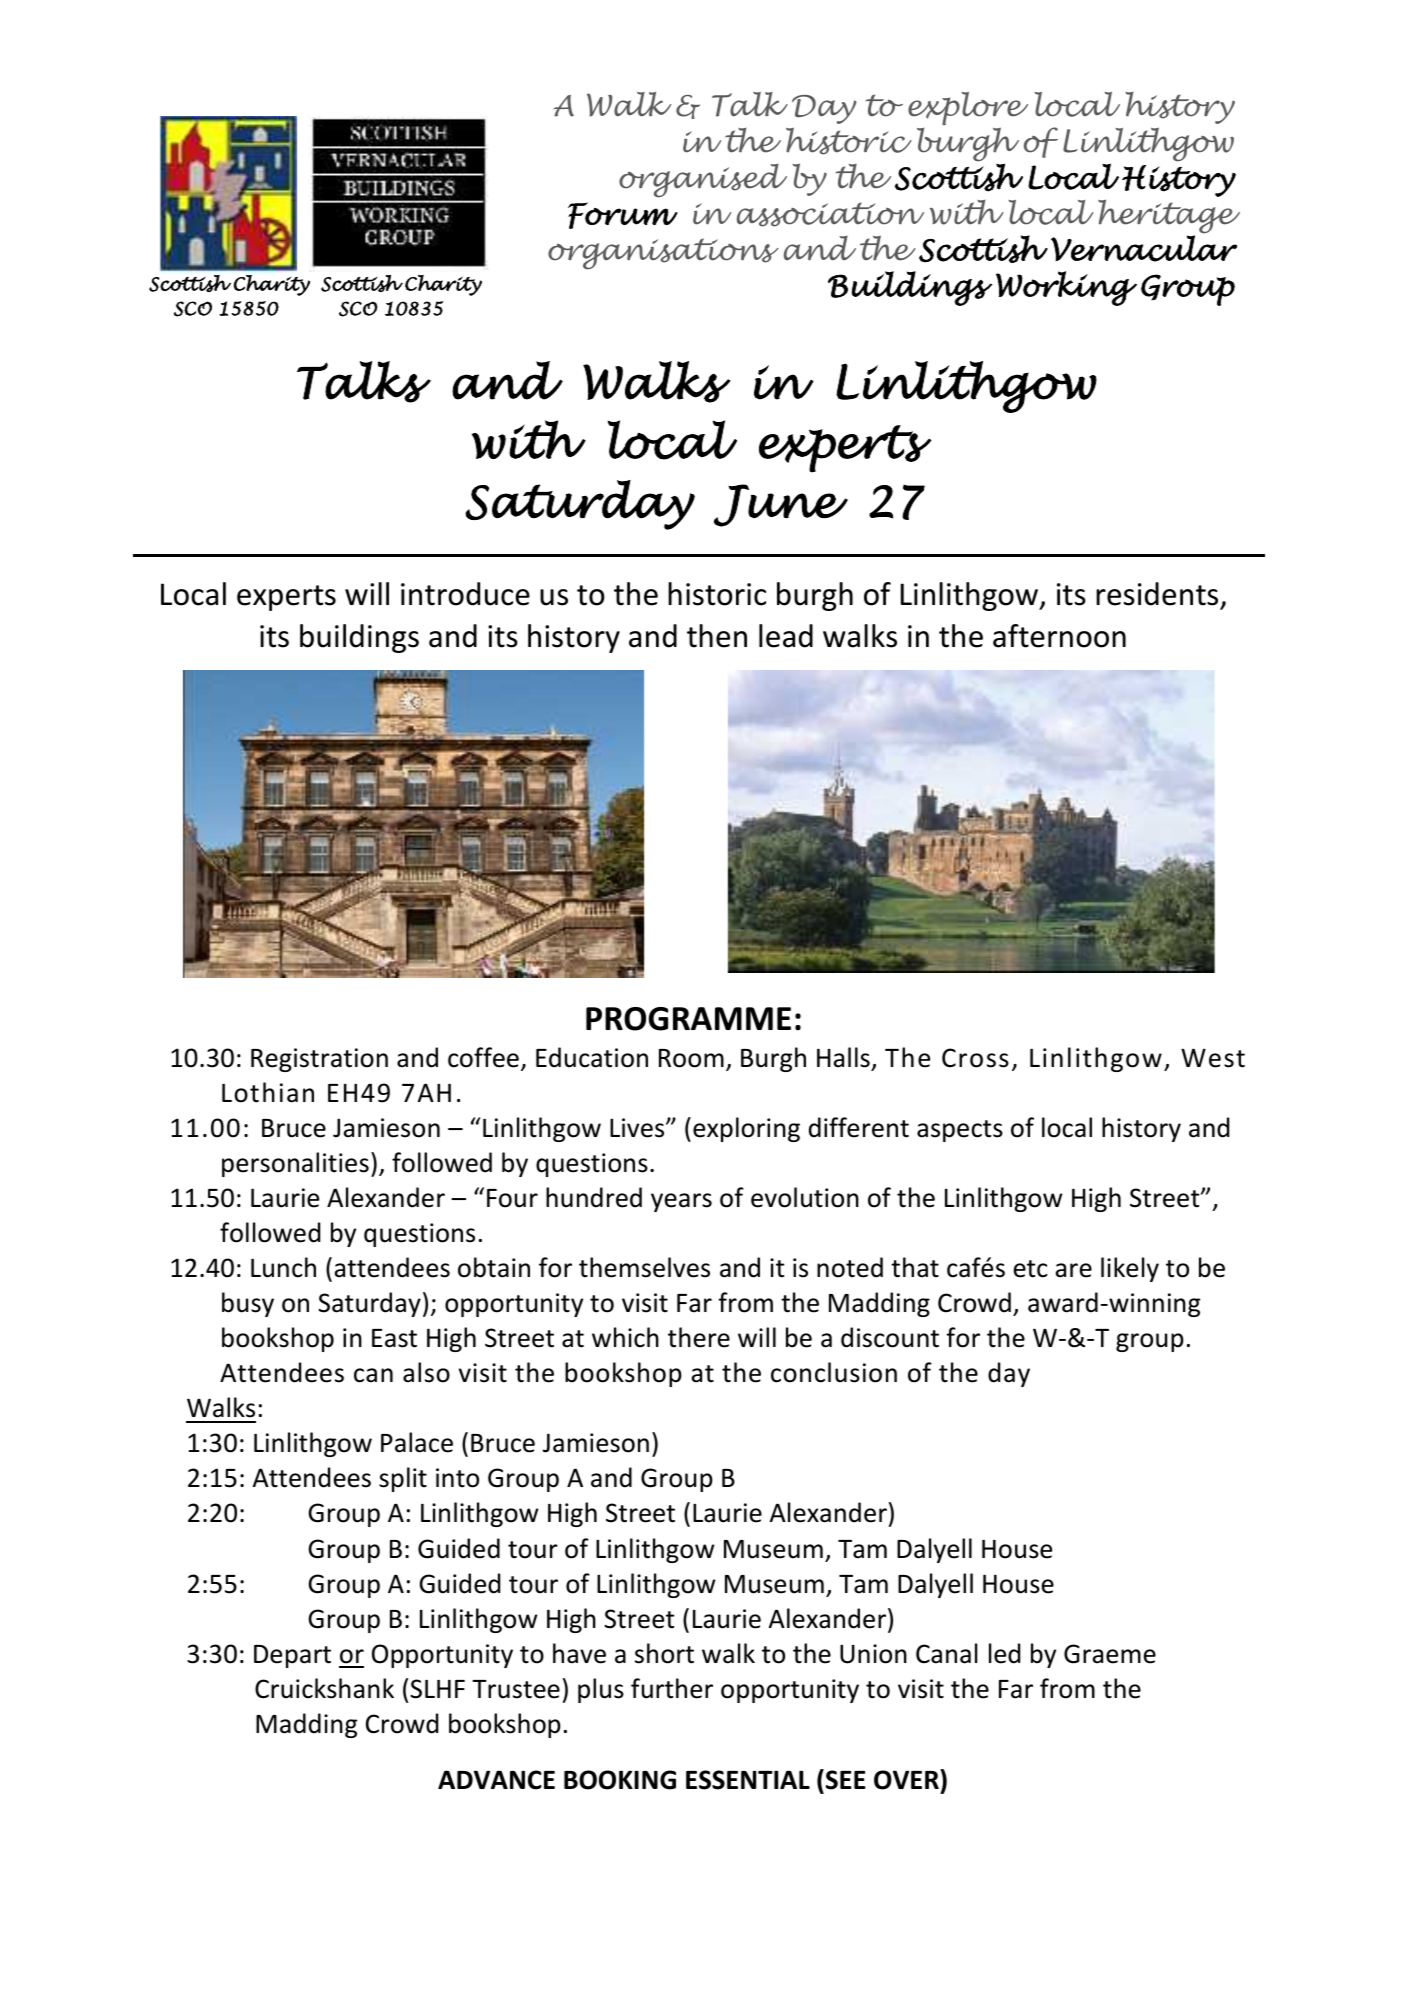 The width and height of the document is (1424, 2014). I want to click on organised, so click(703, 181).
